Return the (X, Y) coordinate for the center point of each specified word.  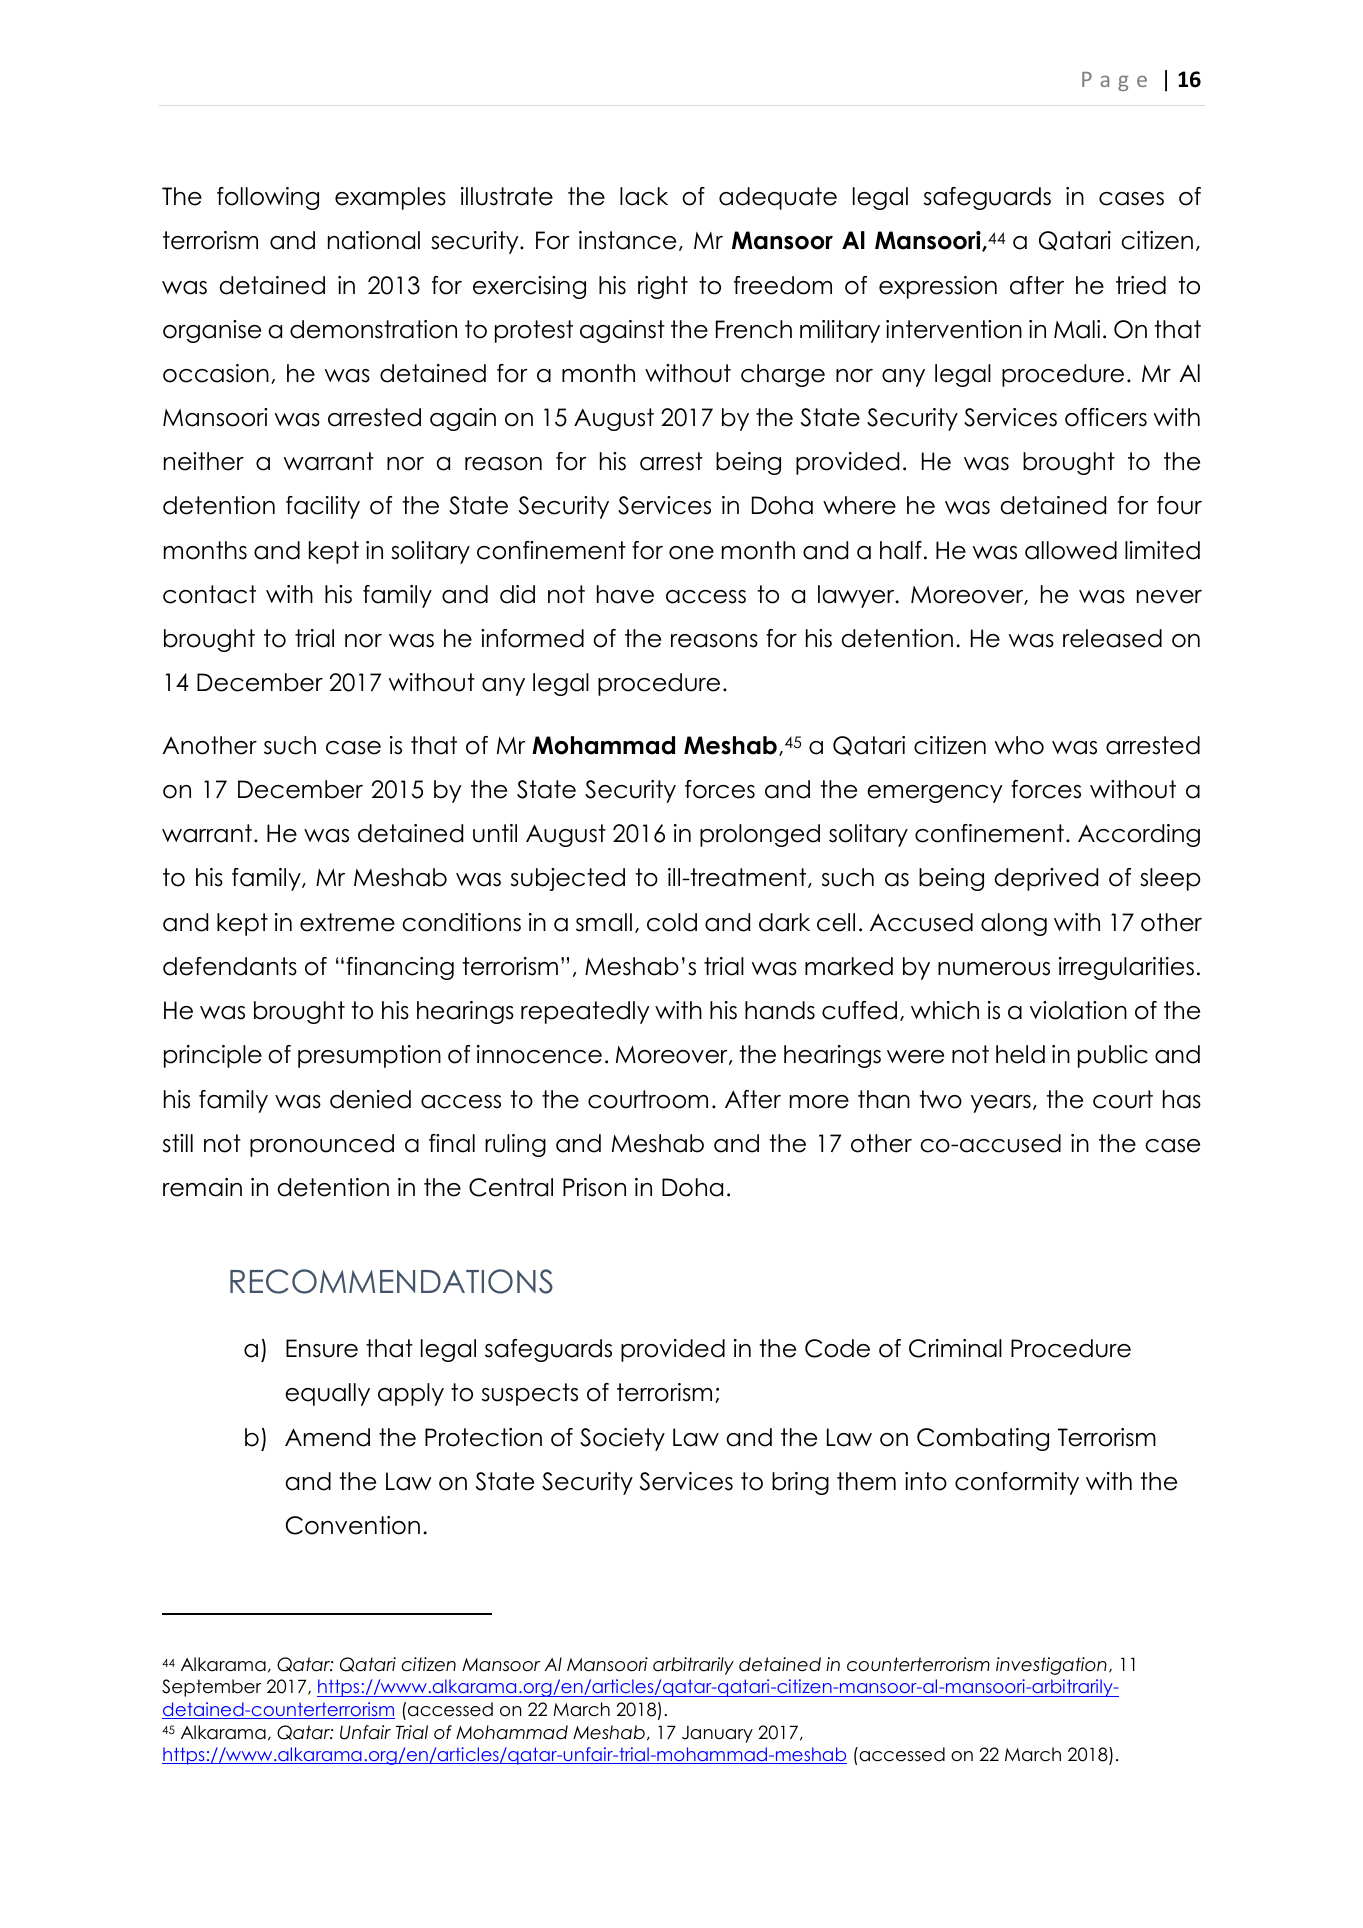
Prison (594, 1187)
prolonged (760, 835)
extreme (347, 922)
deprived (1046, 879)
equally (327, 1394)
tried (1141, 285)
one (691, 553)
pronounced (322, 1145)
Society (622, 1439)
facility (323, 507)
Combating (983, 1439)
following (268, 198)
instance (627, 240)
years (1001, 1104)
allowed (1071, 550)
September (211, 1688)
